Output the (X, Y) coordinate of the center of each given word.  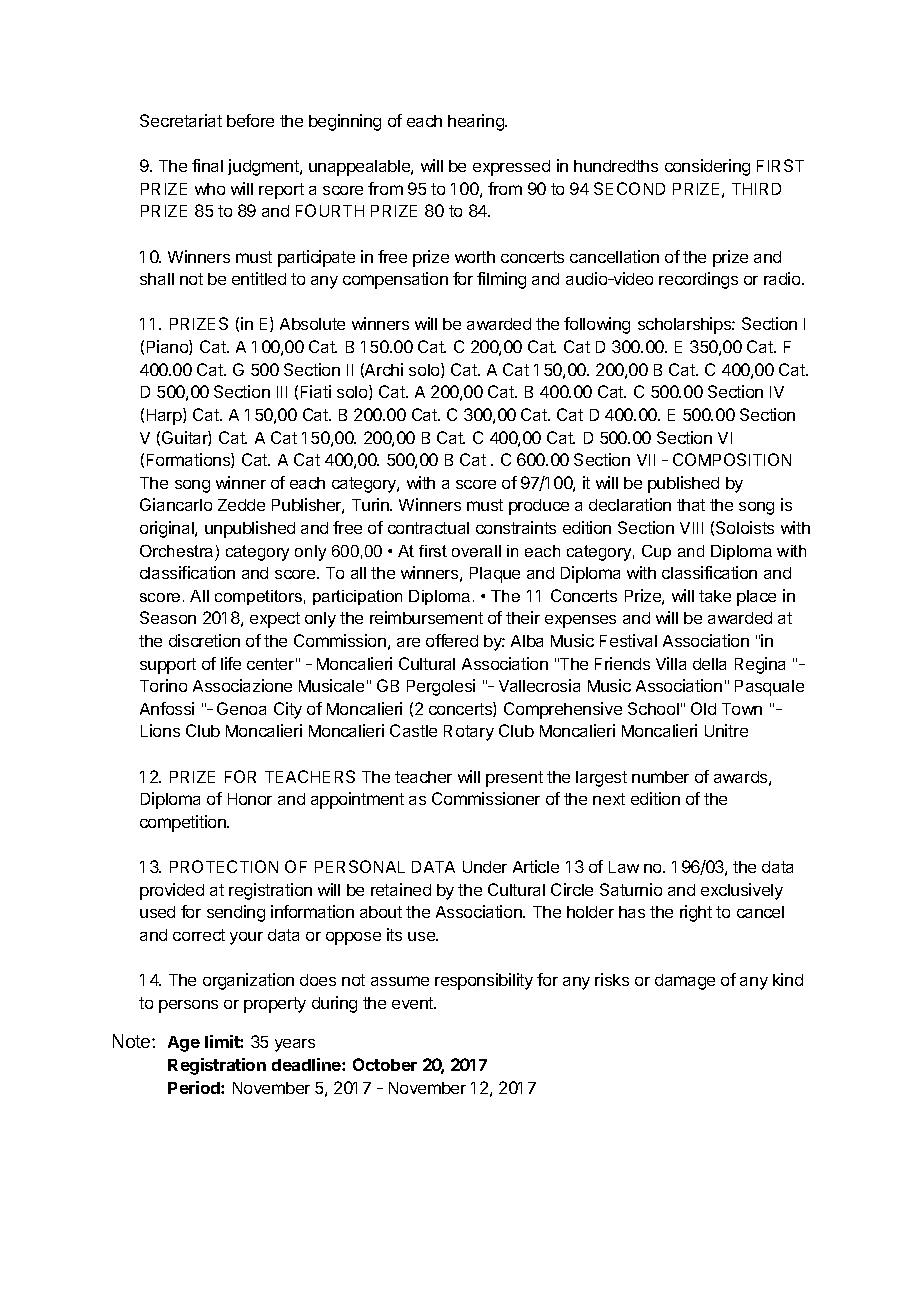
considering (707, 167)
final (207, 165)
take (715, 596)
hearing (477, 122)
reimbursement (426, 617)
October (385, 1064)
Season (168, 617)
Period (195, 1087)
